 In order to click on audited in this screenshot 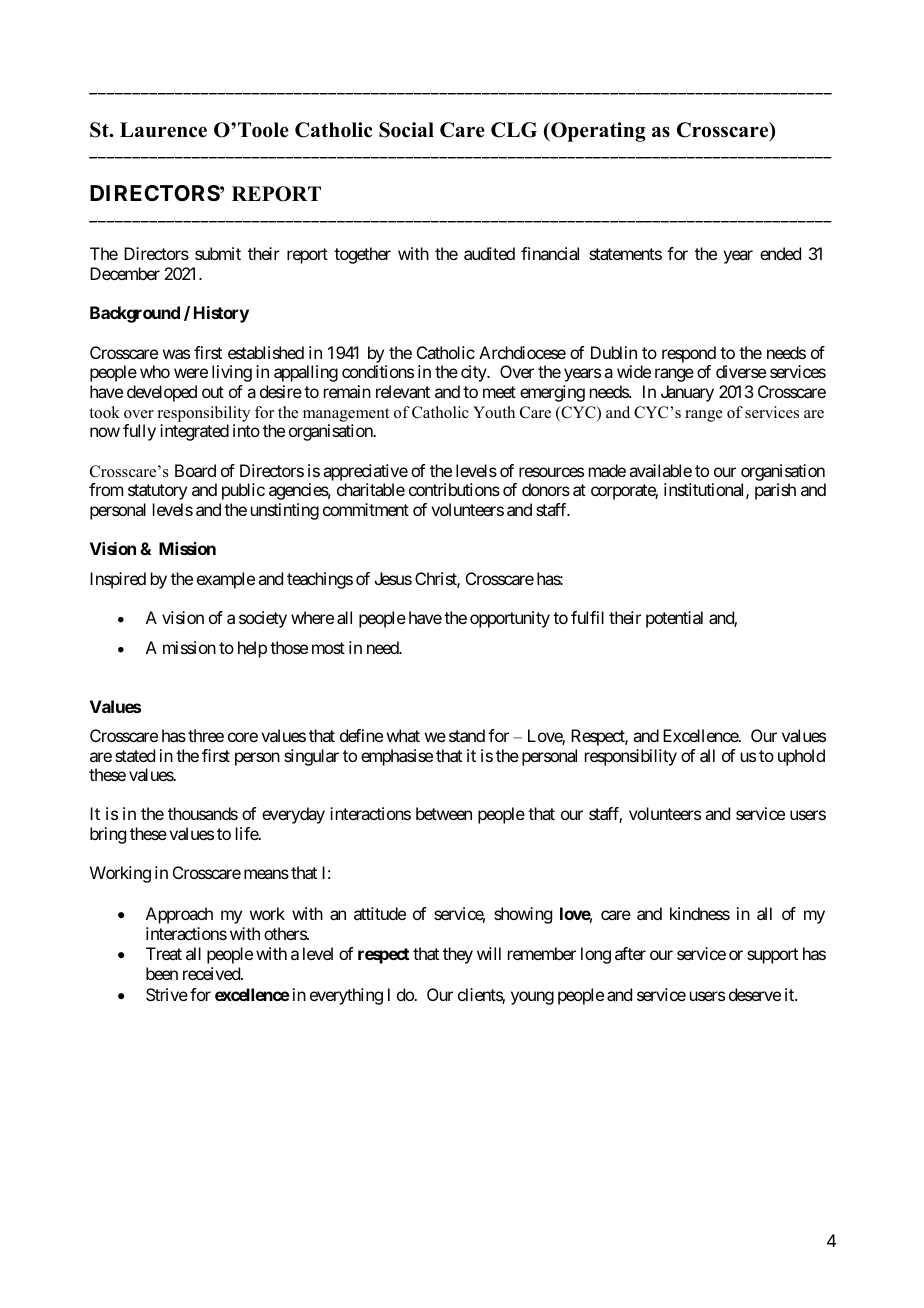, I will do `click(489, 253)`.
